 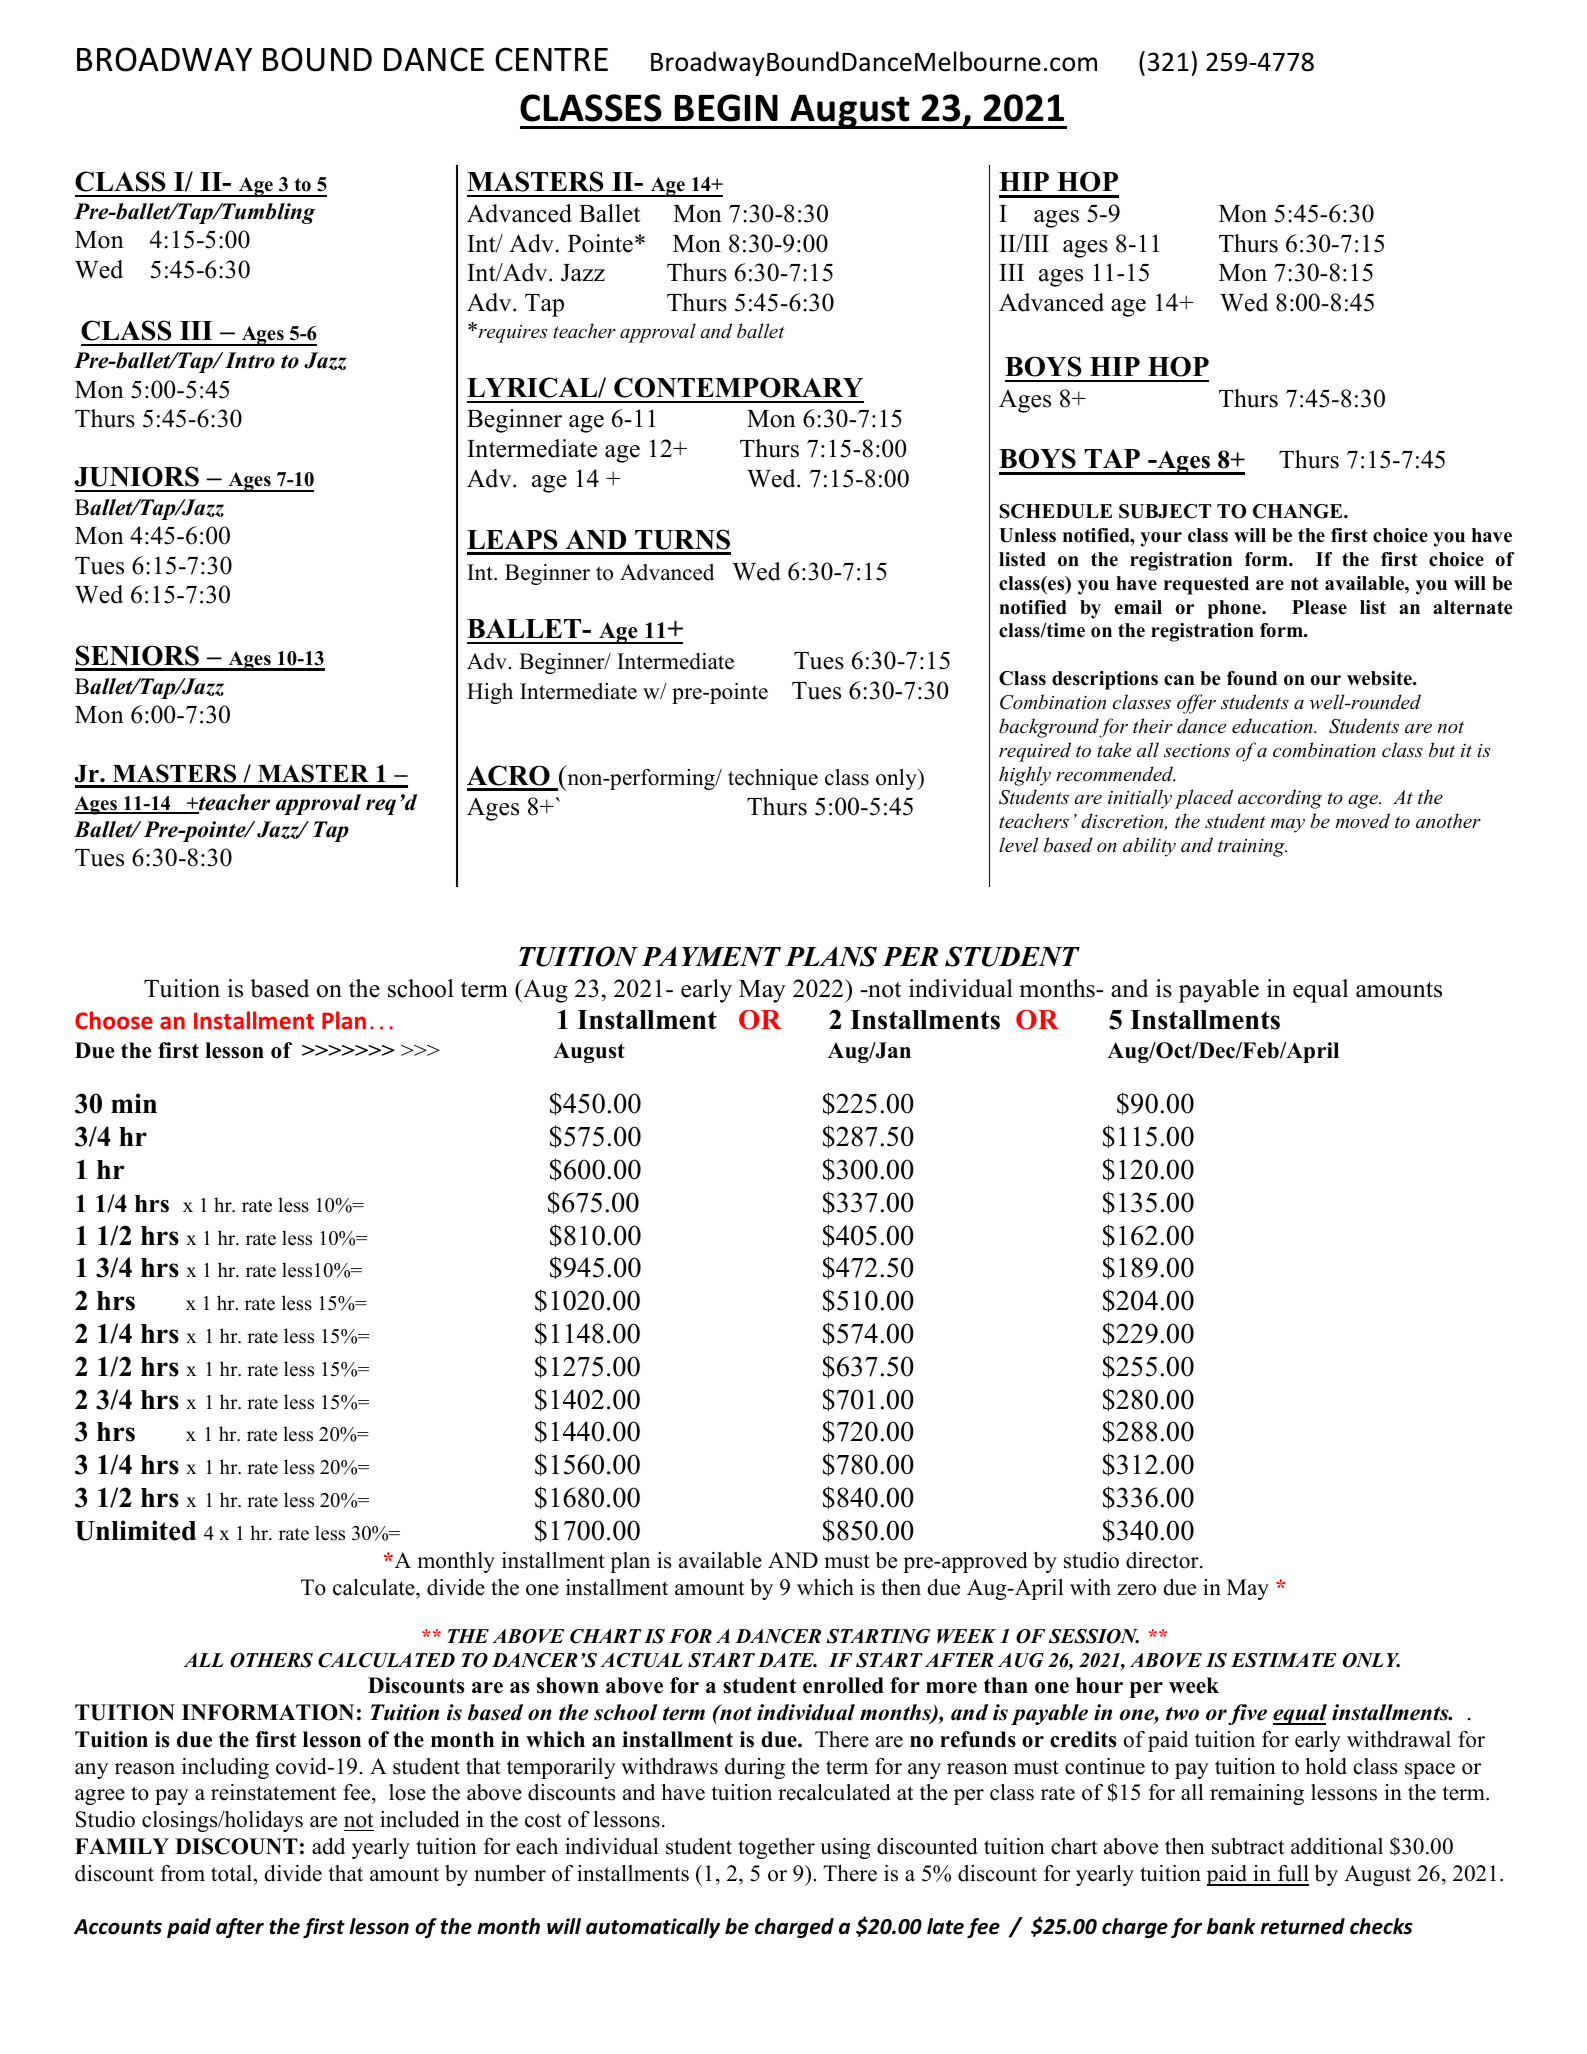 I want to click on SUBJECT, so click(x=1165, y=511).
